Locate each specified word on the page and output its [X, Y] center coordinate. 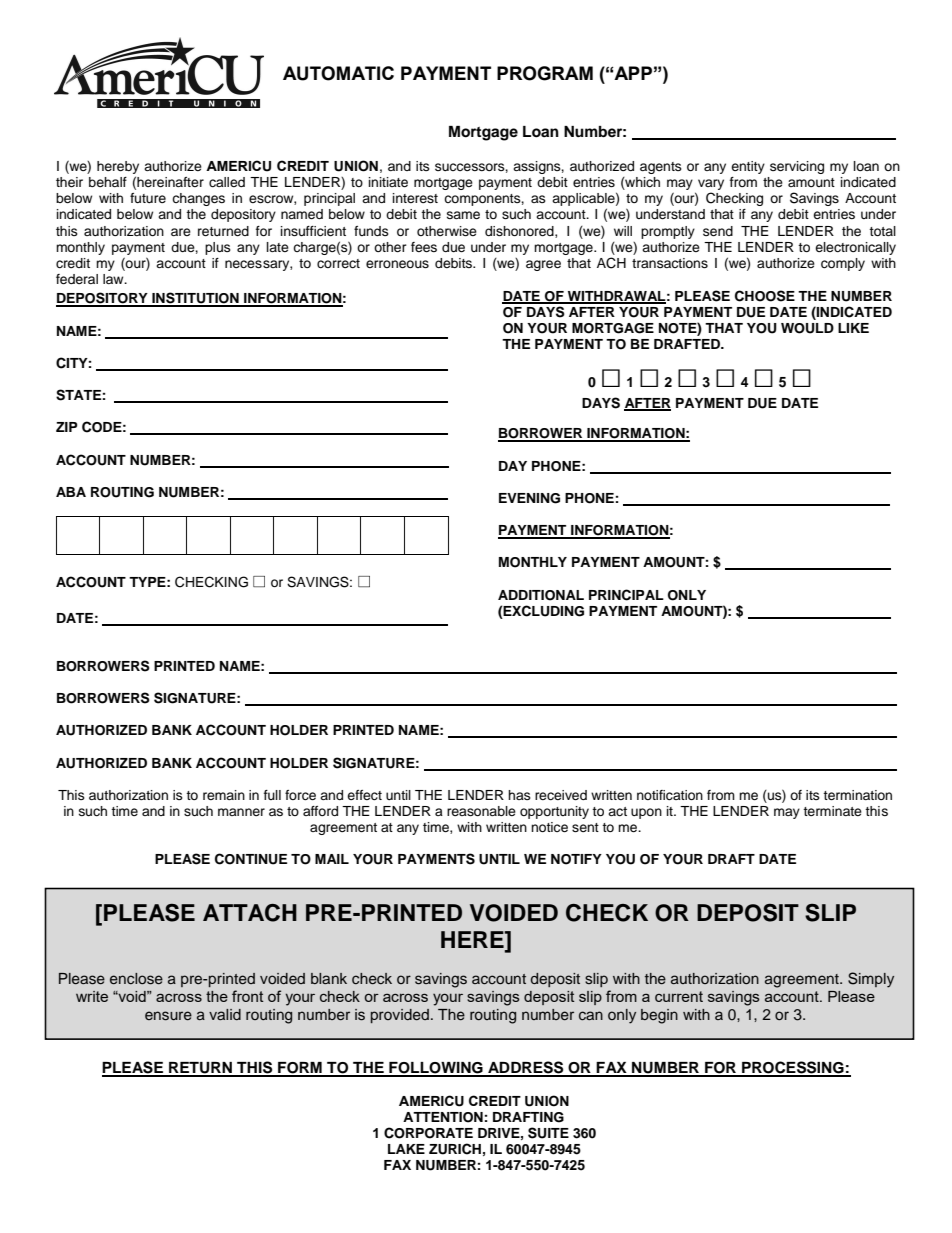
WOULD [807, 328]
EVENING [529, 498]
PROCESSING [793, 1068]
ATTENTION [443, 1117]
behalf [108, 182]
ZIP [66, 427]
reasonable [481, 811]
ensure [168, 1016]
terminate [832, 811]
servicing [797, 167]
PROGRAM [545, 73]
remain [224, 795]
